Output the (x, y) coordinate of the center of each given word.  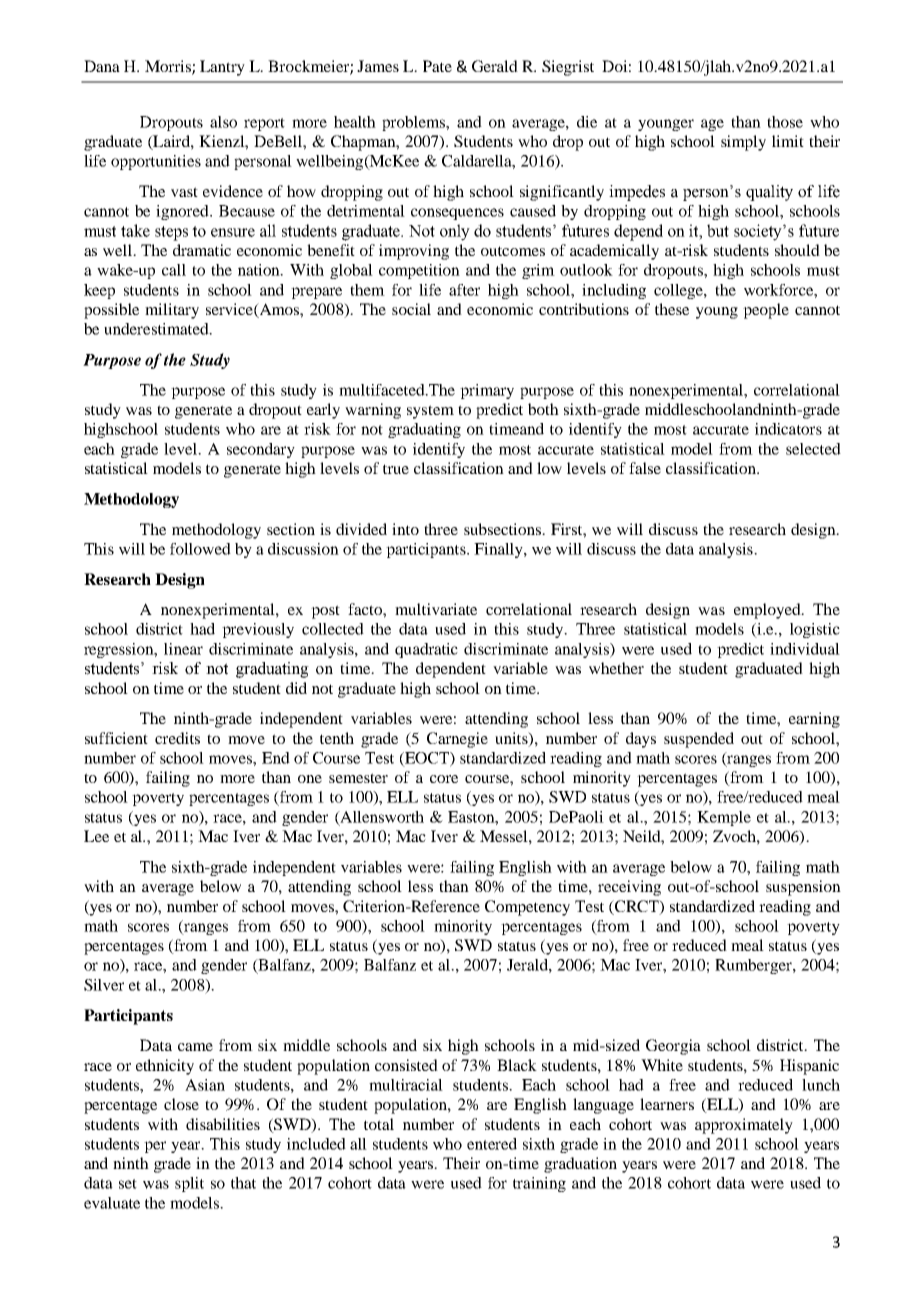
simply (743, 143)
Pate (437, 66)
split (189, 1184)
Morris (169, 67)
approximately (744, 1126)
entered (492, 1144)
